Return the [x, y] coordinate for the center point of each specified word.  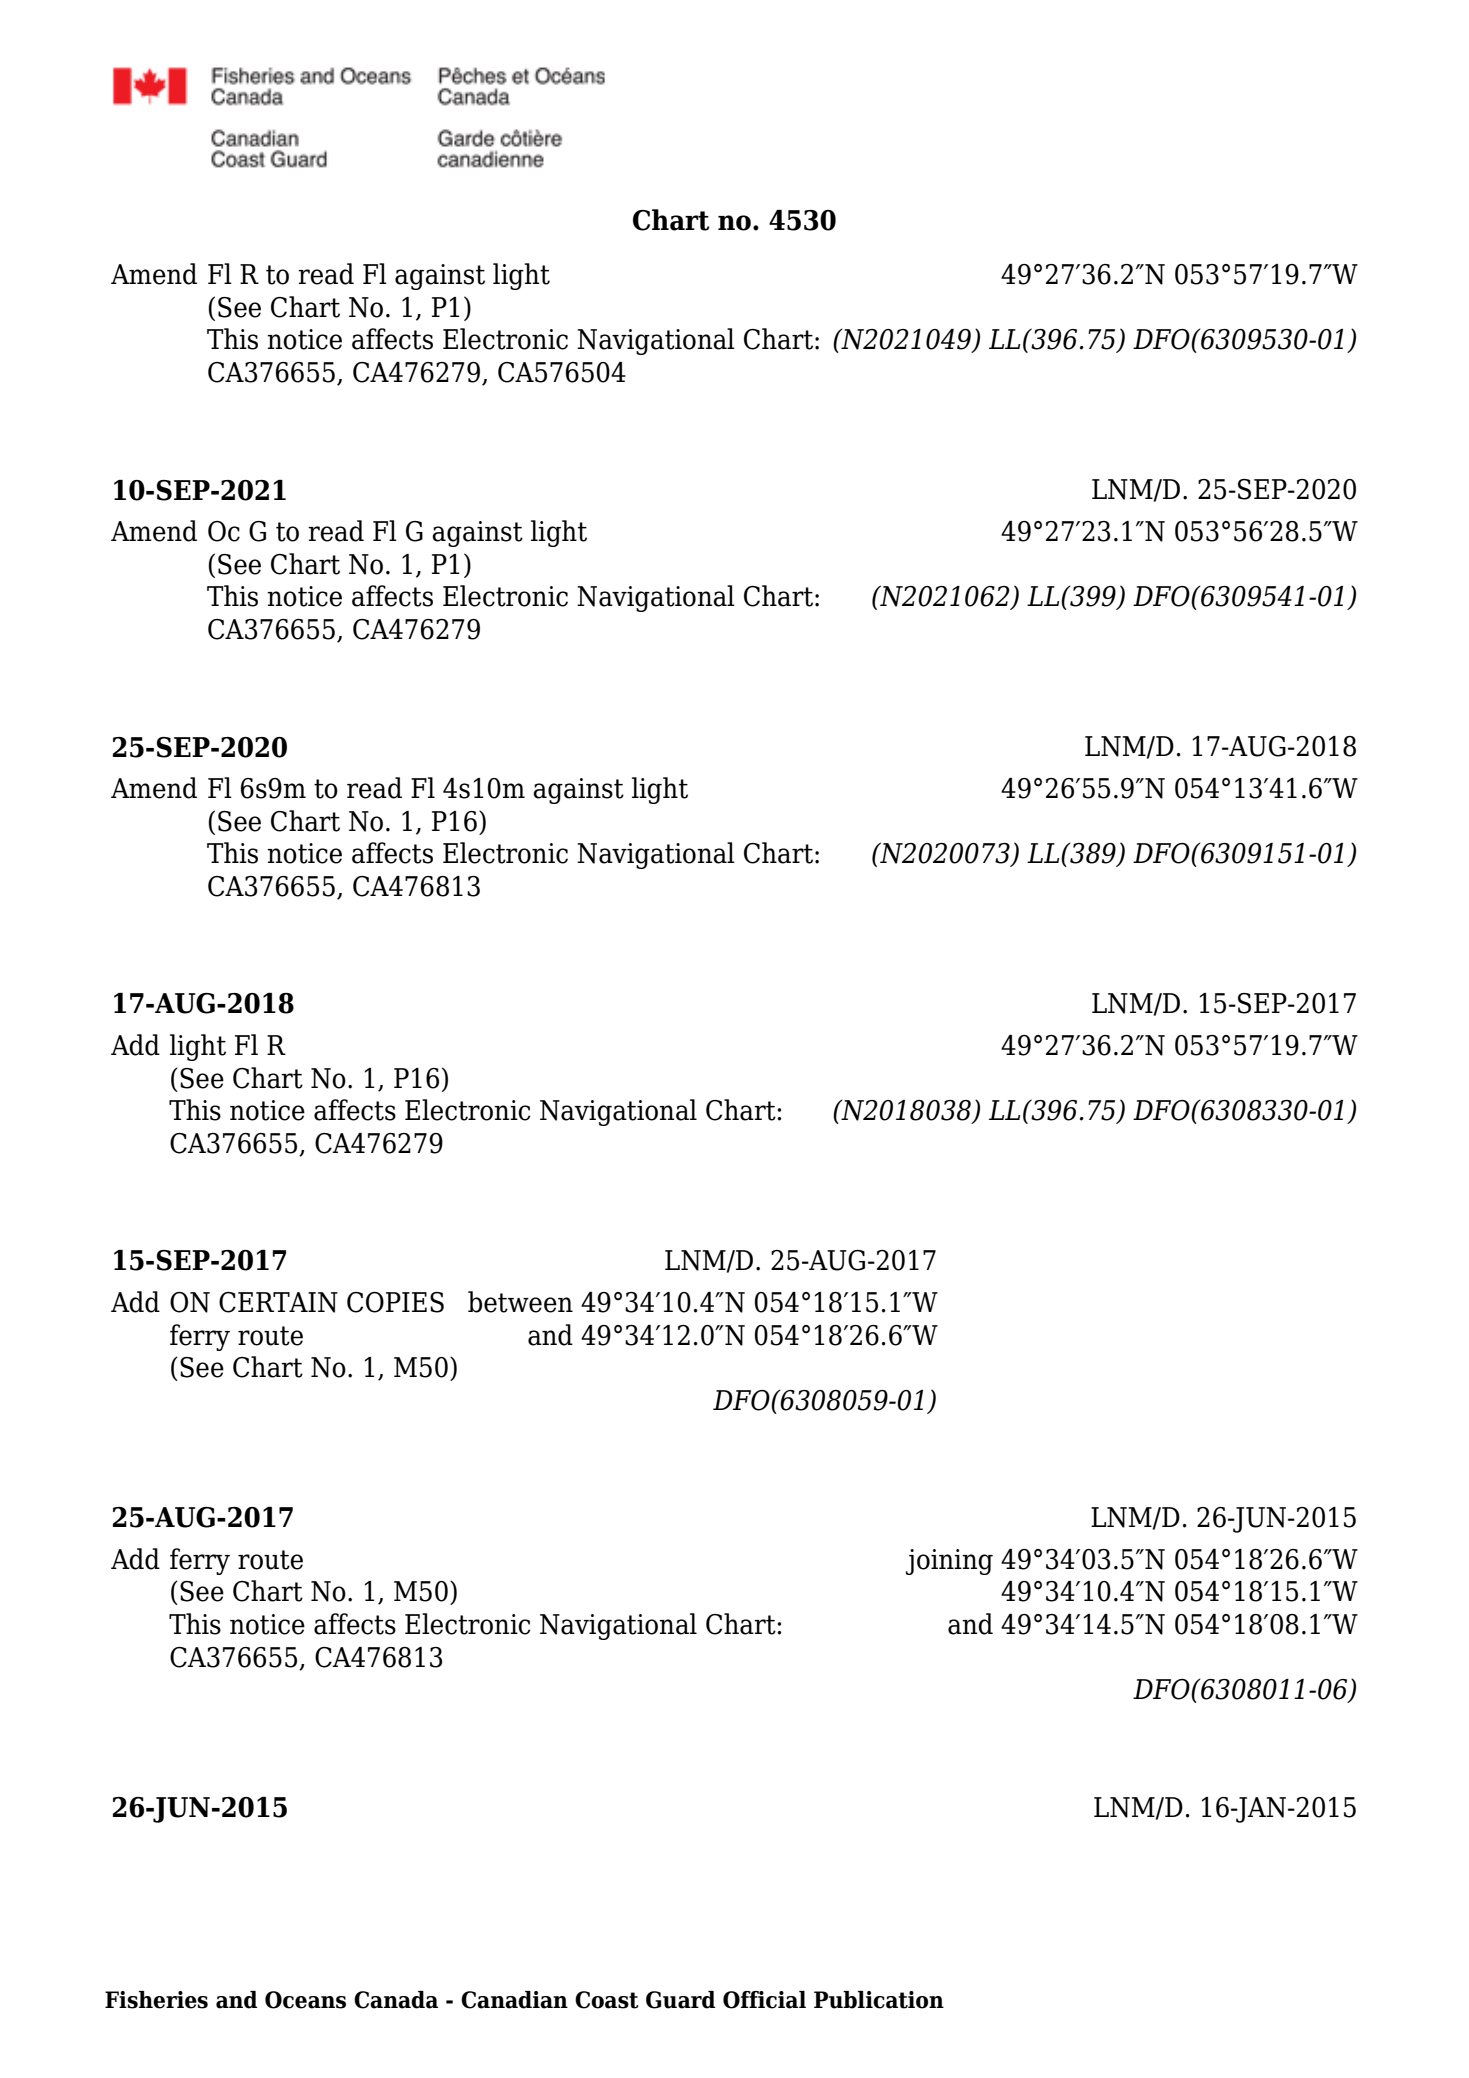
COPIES [395, 1302]
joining [949, 1562]
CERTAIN [278, 1302]
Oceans [305, 2000]
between [520, 1302]
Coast [607, 2000]
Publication [879, 2000]
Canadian [514, 2000]
